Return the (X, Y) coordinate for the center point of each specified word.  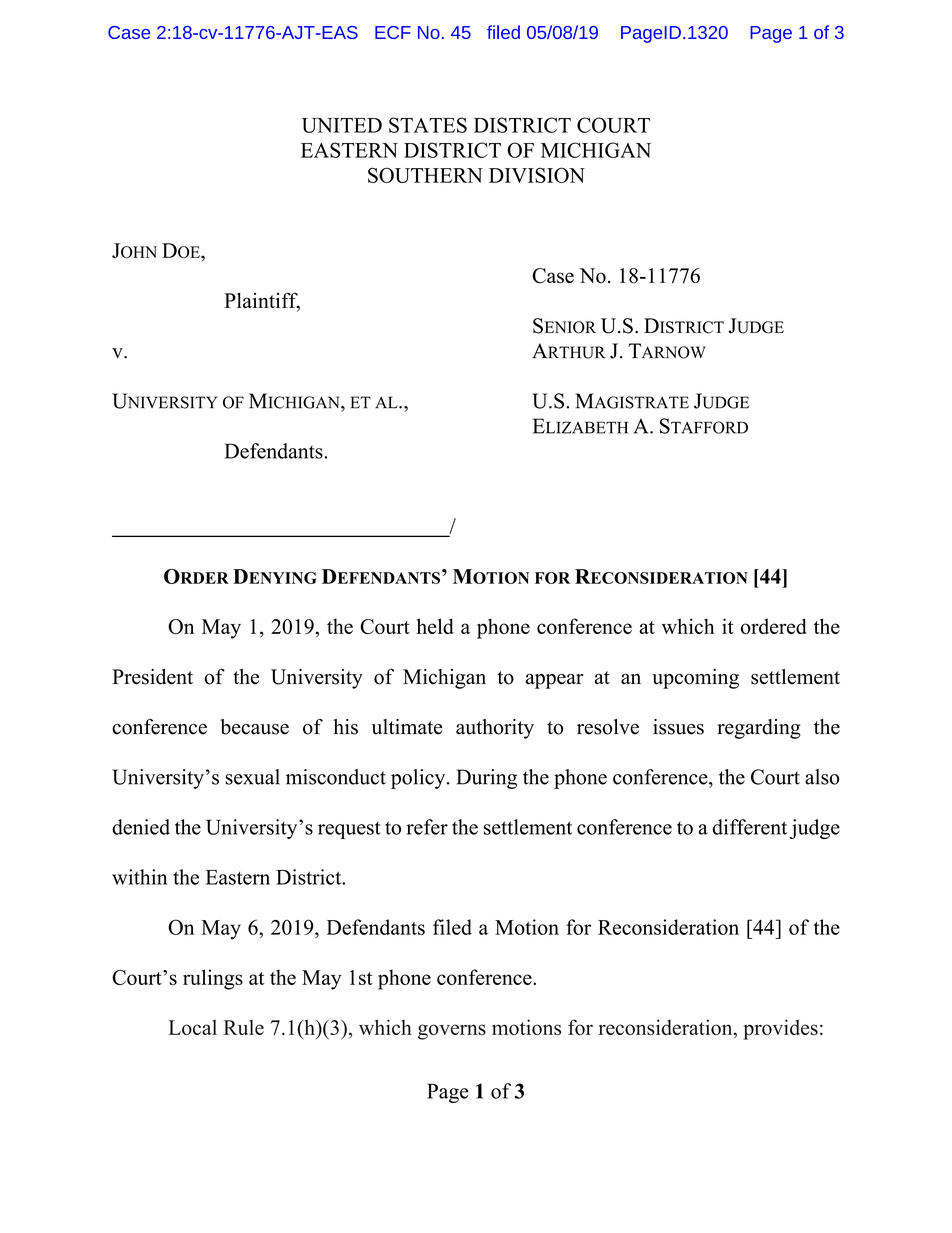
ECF (393, 32)
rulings (213, 979)
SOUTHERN (425, 175)
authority (495, 729)
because (254, 727)
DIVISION (537, 175)
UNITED (342, 125)
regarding (759, 729)
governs (452, 1032)
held (435, 626)
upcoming (695, 679)
